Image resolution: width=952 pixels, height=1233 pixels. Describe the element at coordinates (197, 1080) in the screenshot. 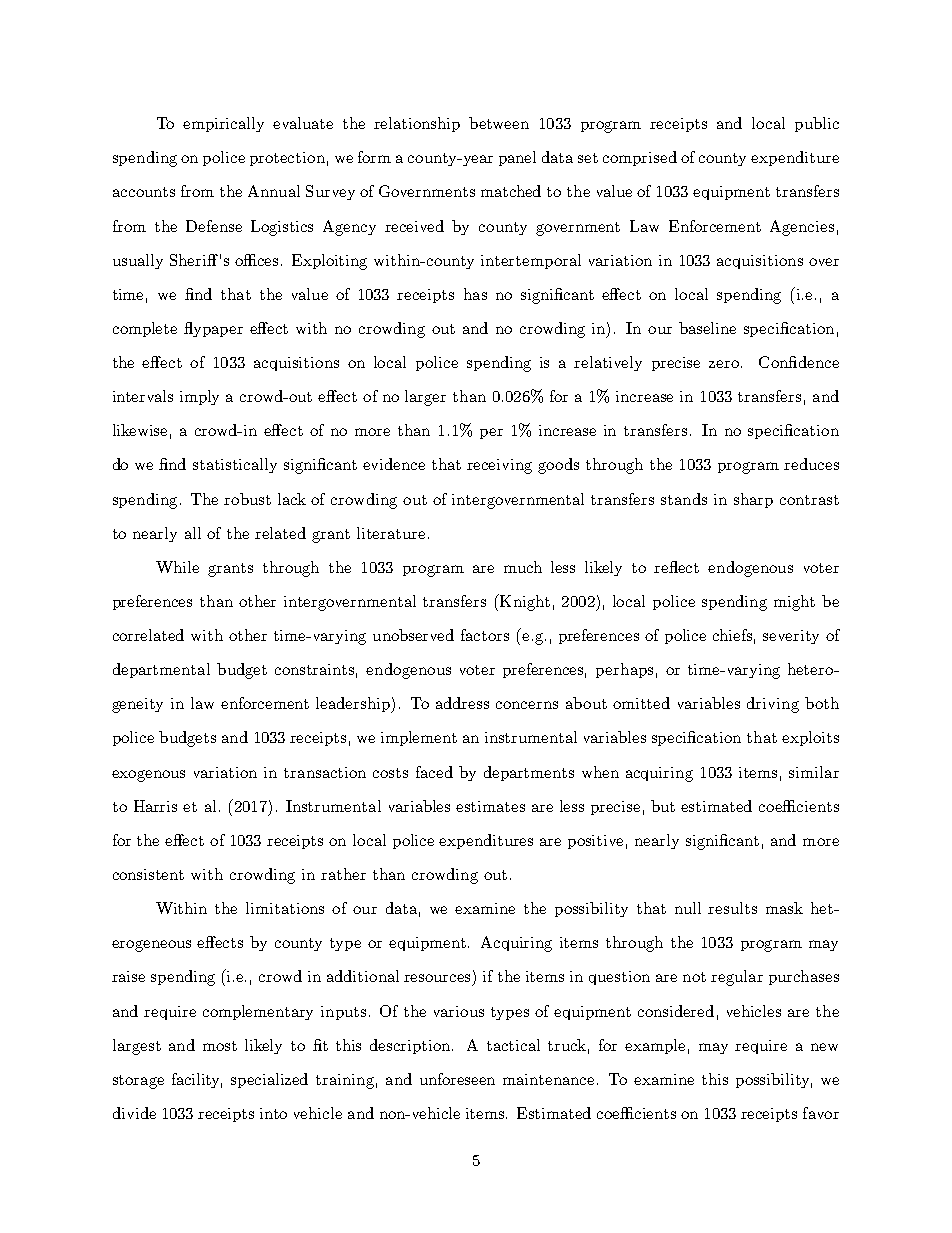

I see `facility` at that location.
